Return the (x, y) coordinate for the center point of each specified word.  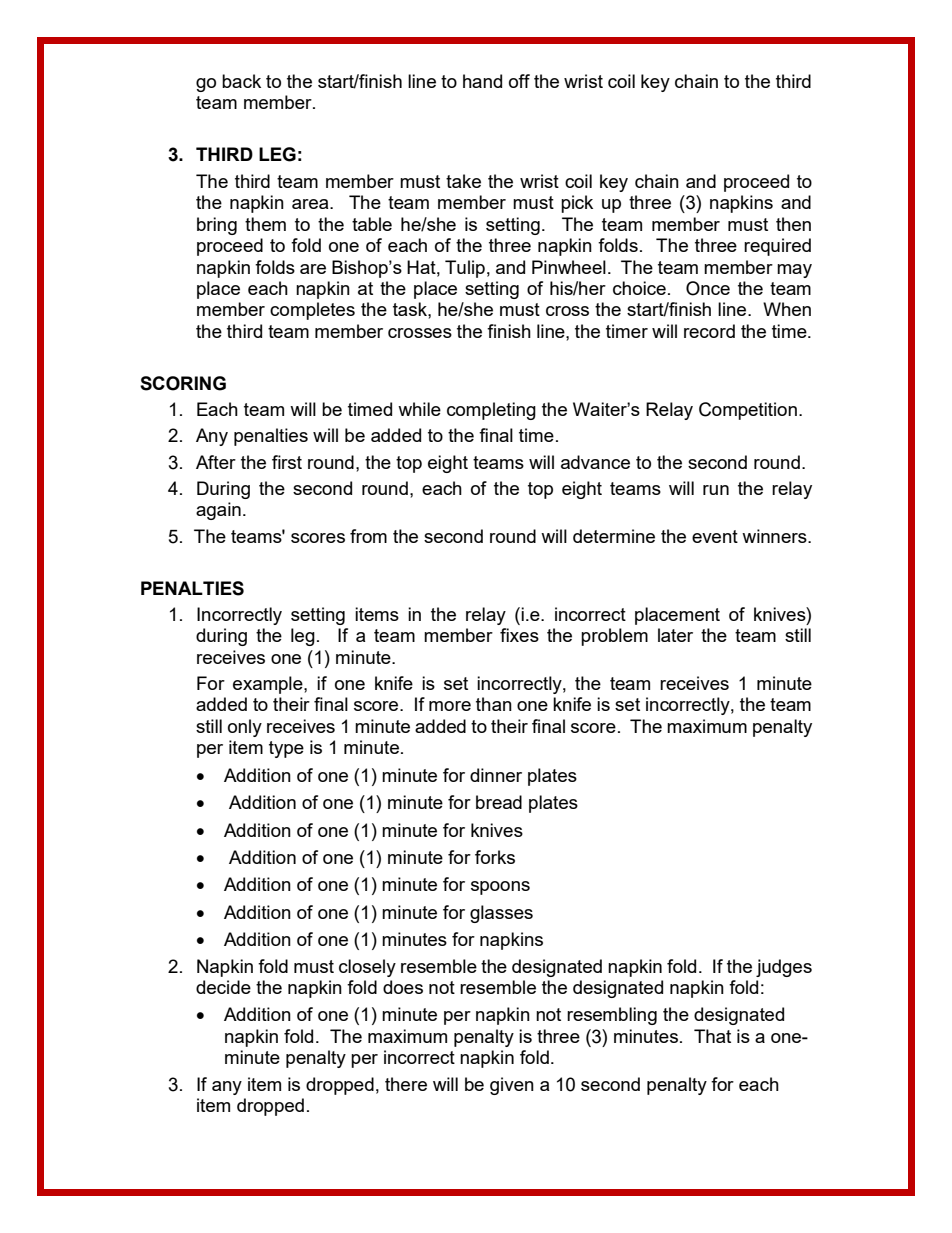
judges (784, 968)
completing (491, 411)
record (709, 331)
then (793, 224)
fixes (519, 635)
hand (482, 81)
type (286, 749)
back (241, 81)
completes (312, 311)
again (218, 511)
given (512, 1086)
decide (223, 987)
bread (499, 802)
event (715, 536)
